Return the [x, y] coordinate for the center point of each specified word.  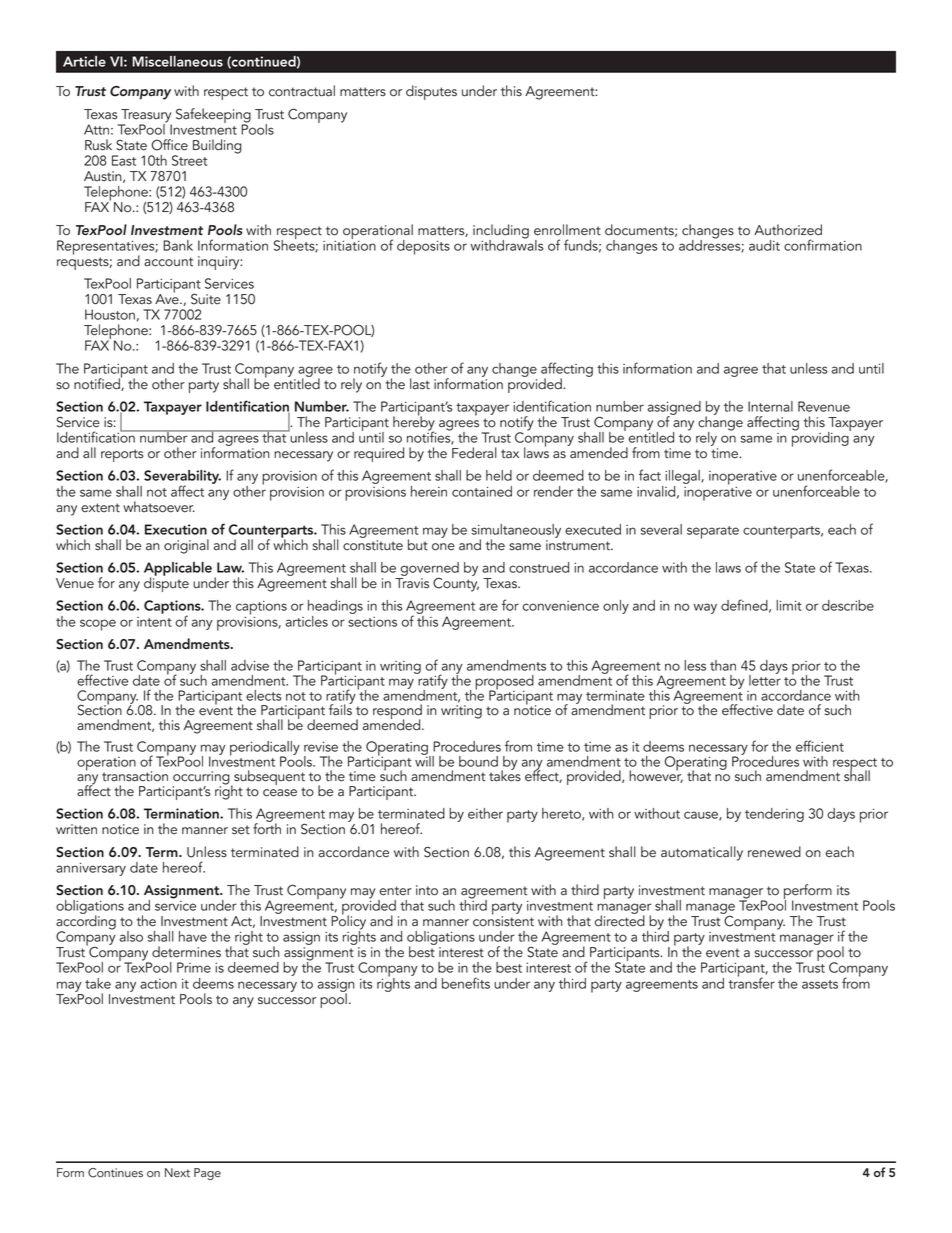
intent [154, 622]
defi [732, 605]
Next [177, 1172]
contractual [302, 91]
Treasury [145, 117]
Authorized [788, 230]
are [488, 607]
